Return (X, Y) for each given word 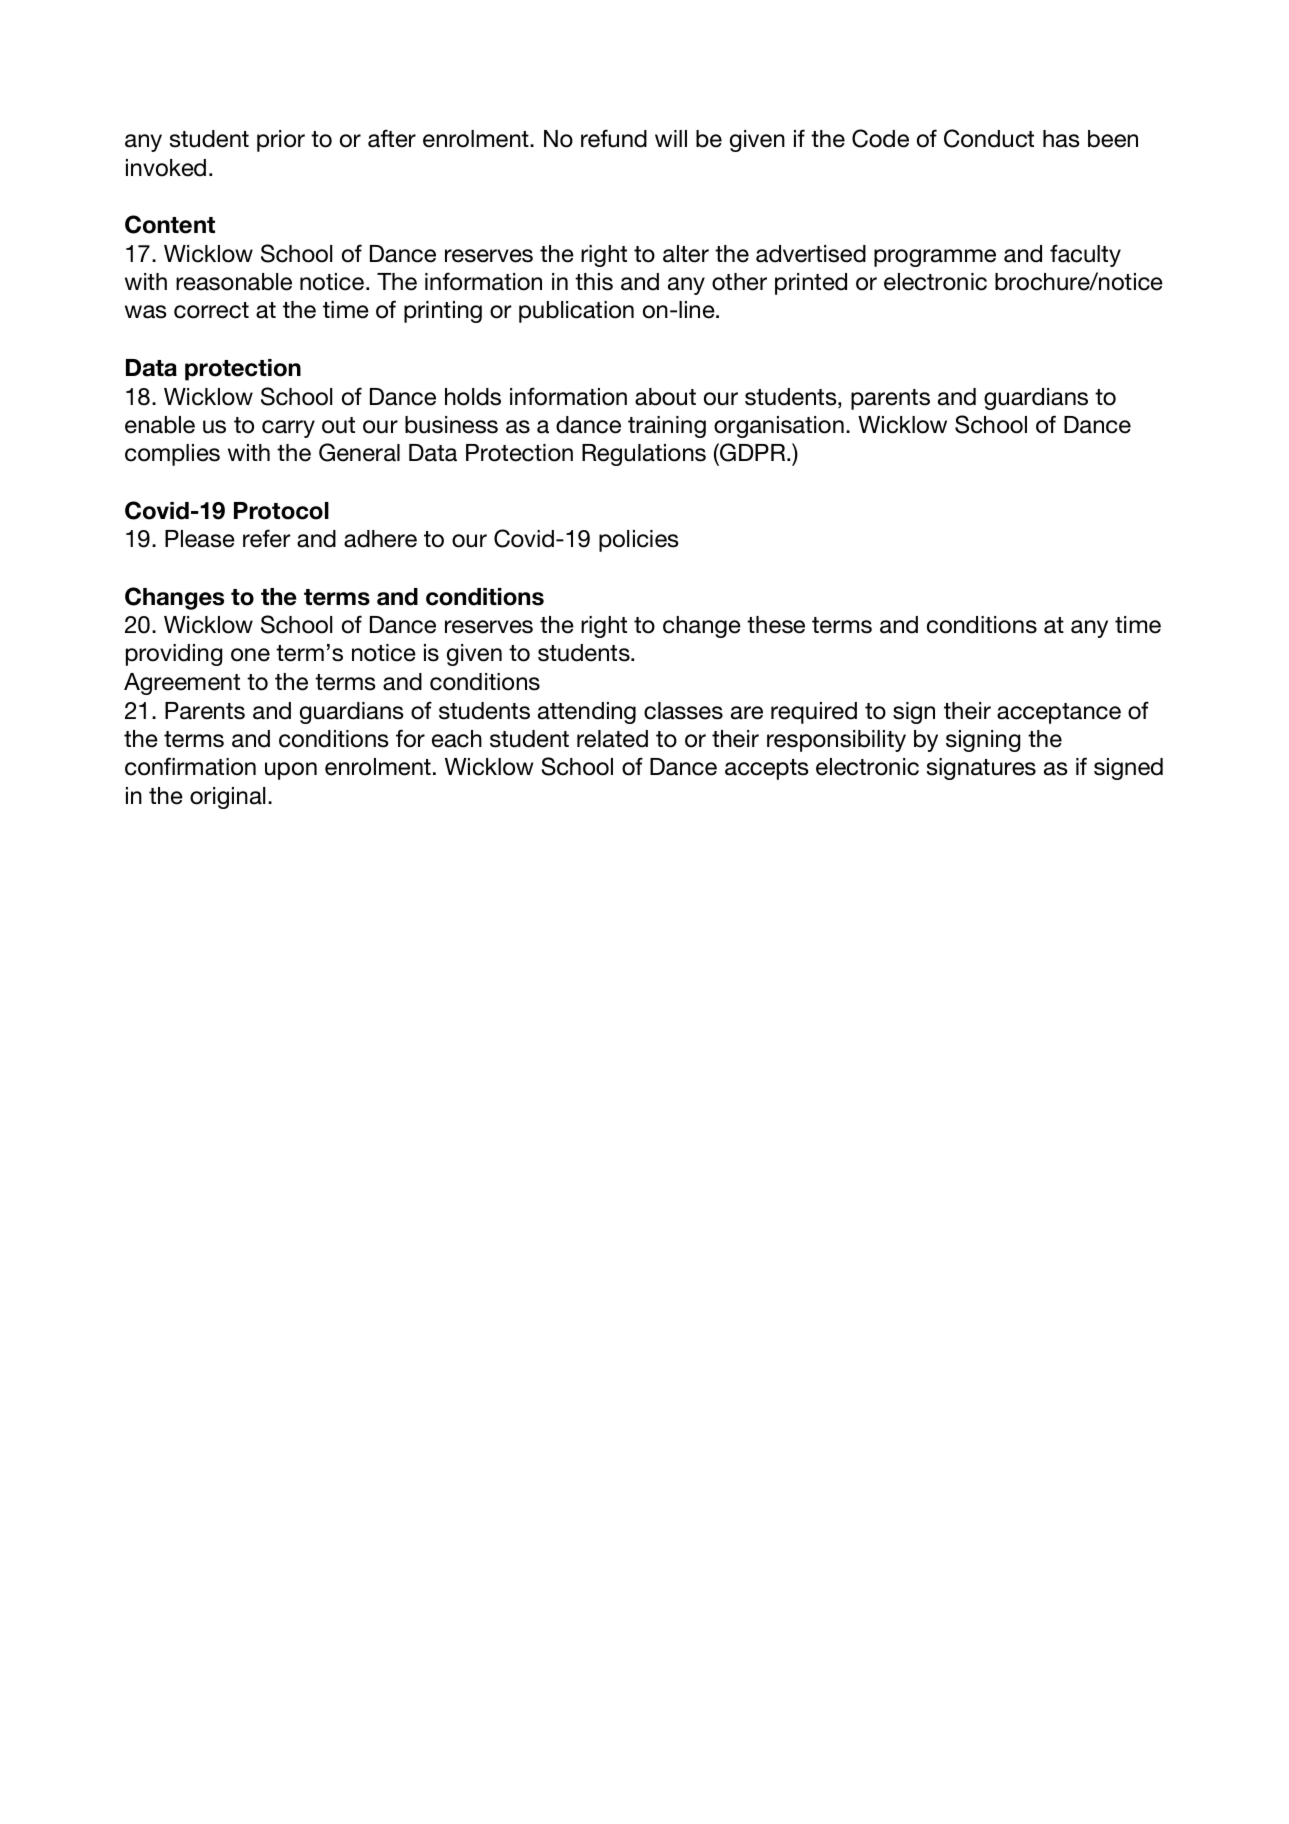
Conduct (989, 138)
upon (291, 771)
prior (281, 141)
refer (267, 538)
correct (211, 310)
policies (639, 541)
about (665, 397)
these (776, 625)
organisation (779, 427)
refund (614, 138)
